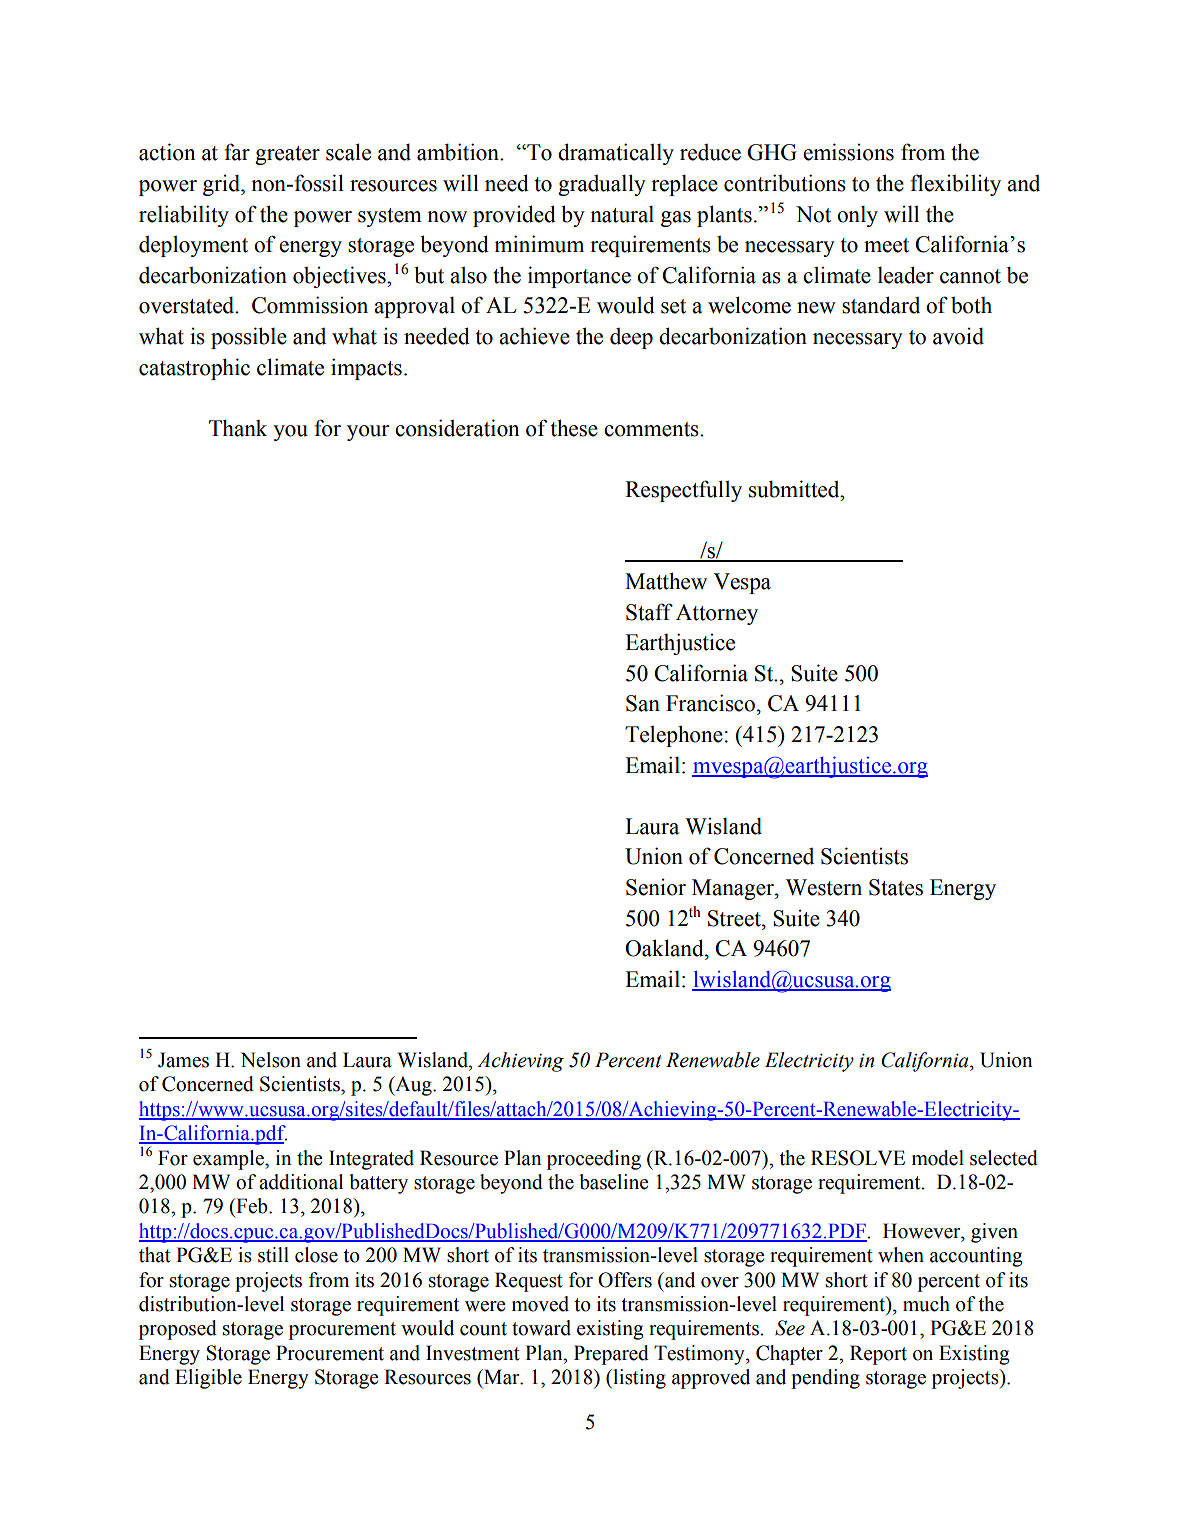 The height and width of the document is (1528, 1181). Describe the element at coordinates (208, 1379) in the document. I see `Eligible` at that location.
